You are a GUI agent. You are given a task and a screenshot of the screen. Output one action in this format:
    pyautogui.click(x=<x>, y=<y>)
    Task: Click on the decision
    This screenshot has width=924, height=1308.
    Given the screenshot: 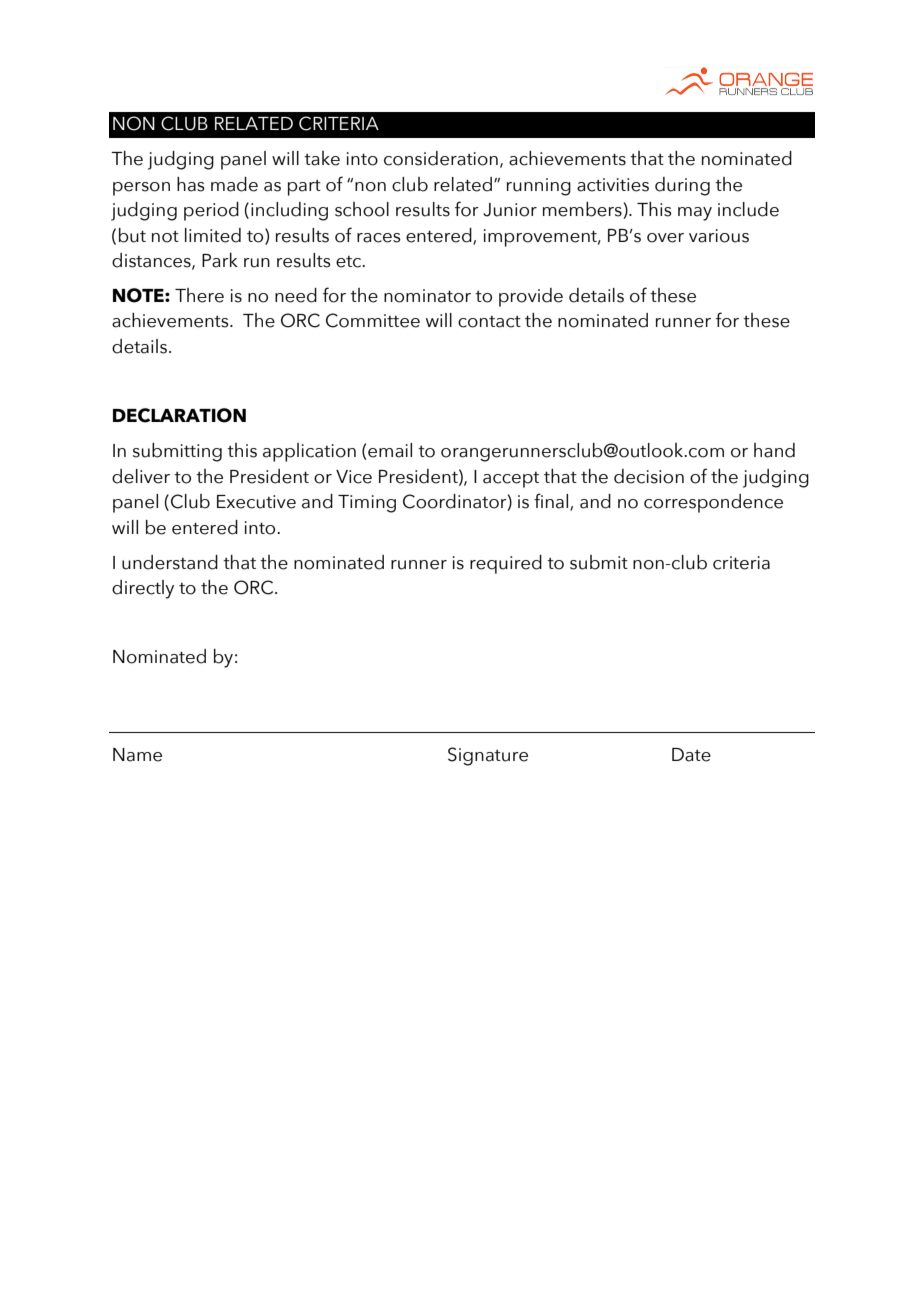 What is the action you would take?
    pyautogui.click(x=649, y=476)
